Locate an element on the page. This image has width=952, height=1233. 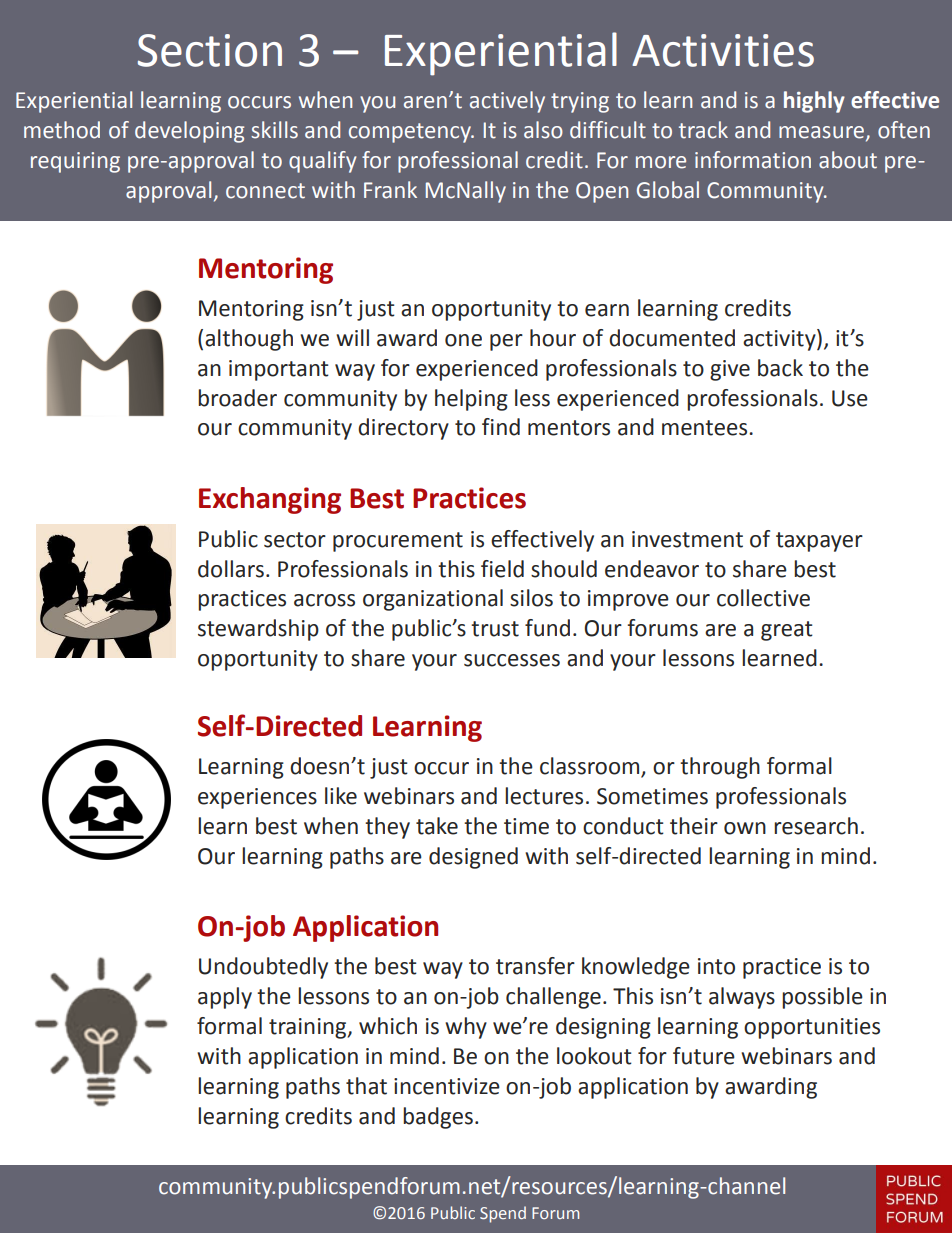
Use is located at coordinates (850, 398).
